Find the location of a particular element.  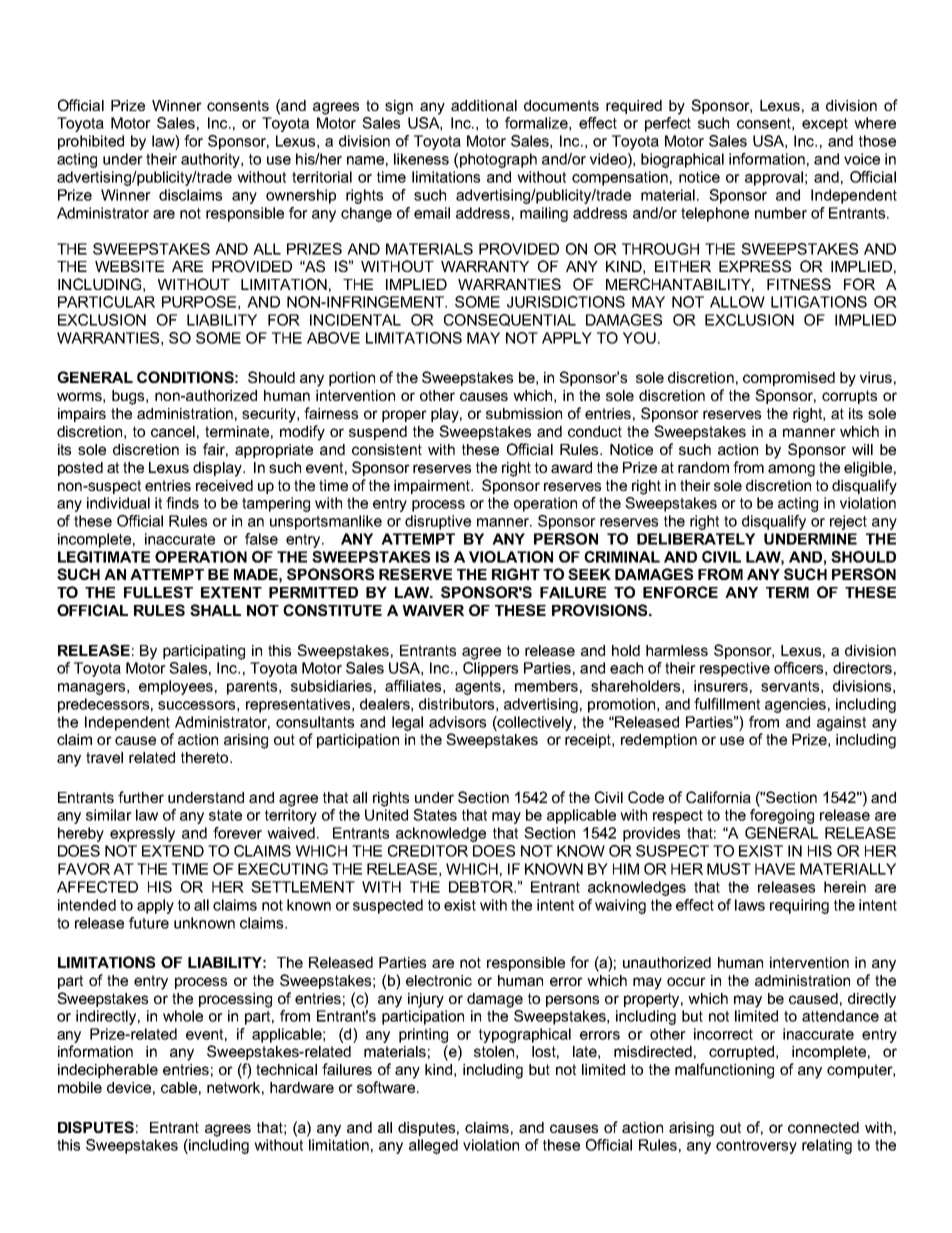

except is located at coordinates (825, 125).
